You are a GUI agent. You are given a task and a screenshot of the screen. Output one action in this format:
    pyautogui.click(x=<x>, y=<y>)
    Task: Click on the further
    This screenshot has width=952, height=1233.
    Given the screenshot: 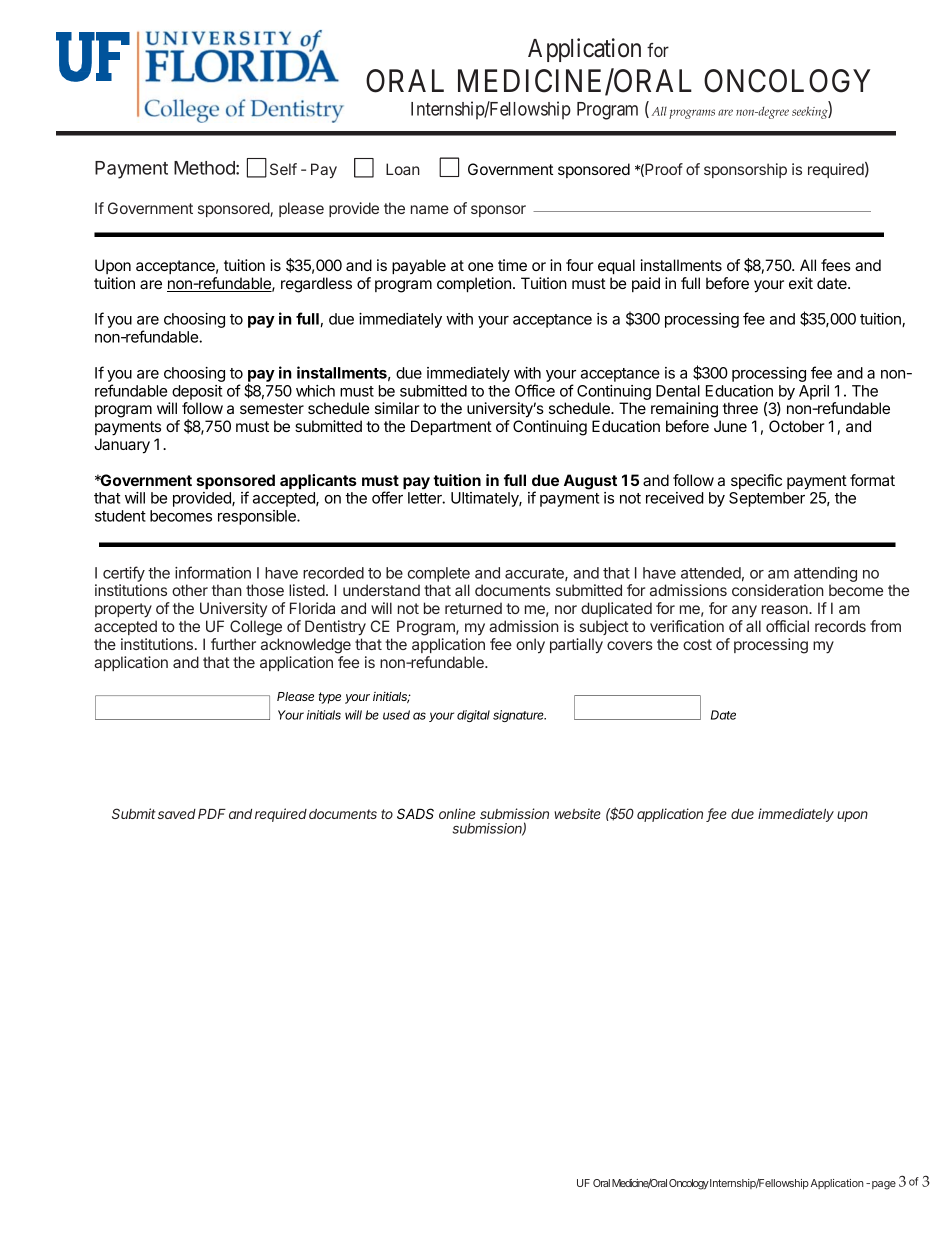 What is the action you would take?
    pyautogui.click(x=233, y=644)
